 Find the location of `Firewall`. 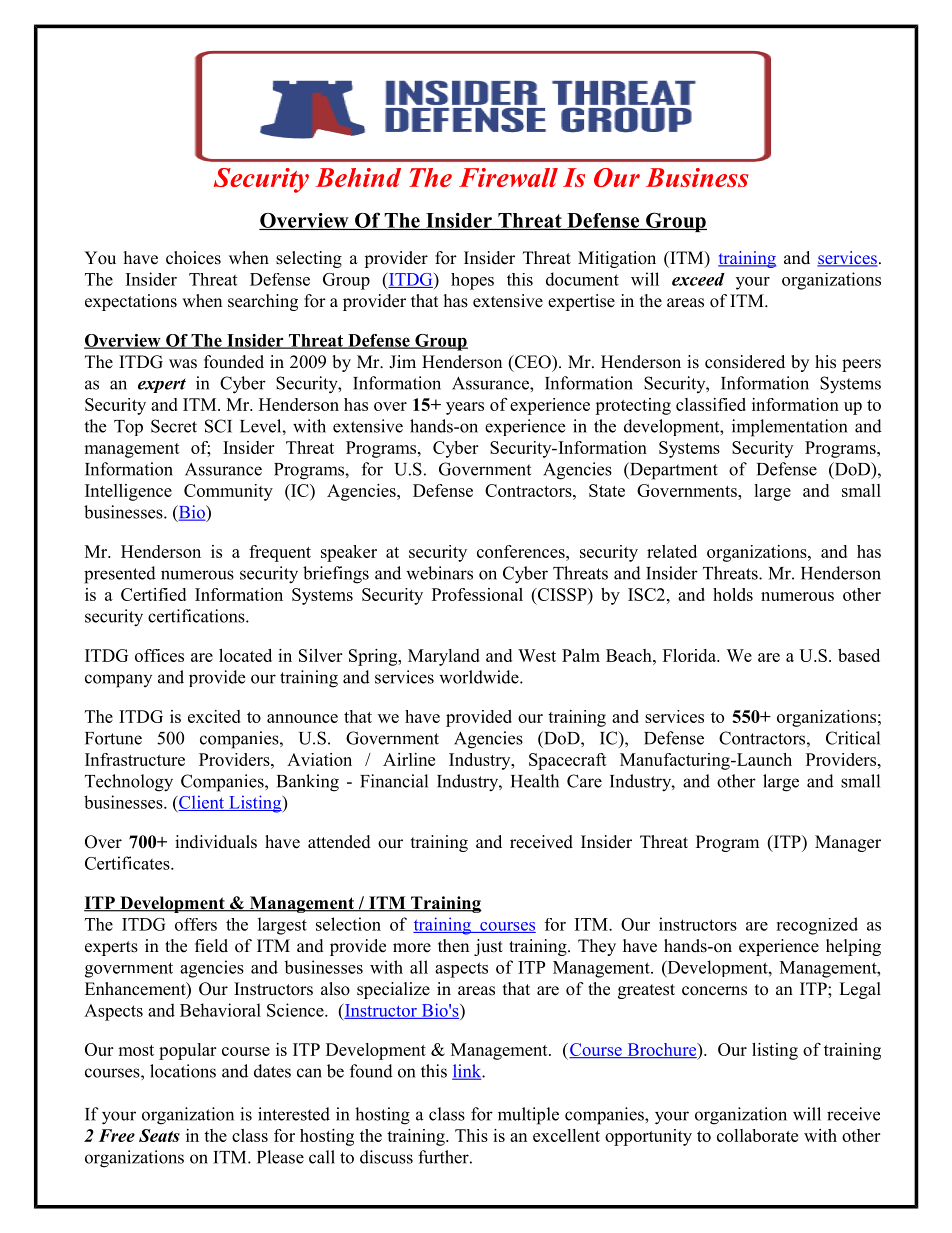

Firewall is located at coordinates (508, 177).
